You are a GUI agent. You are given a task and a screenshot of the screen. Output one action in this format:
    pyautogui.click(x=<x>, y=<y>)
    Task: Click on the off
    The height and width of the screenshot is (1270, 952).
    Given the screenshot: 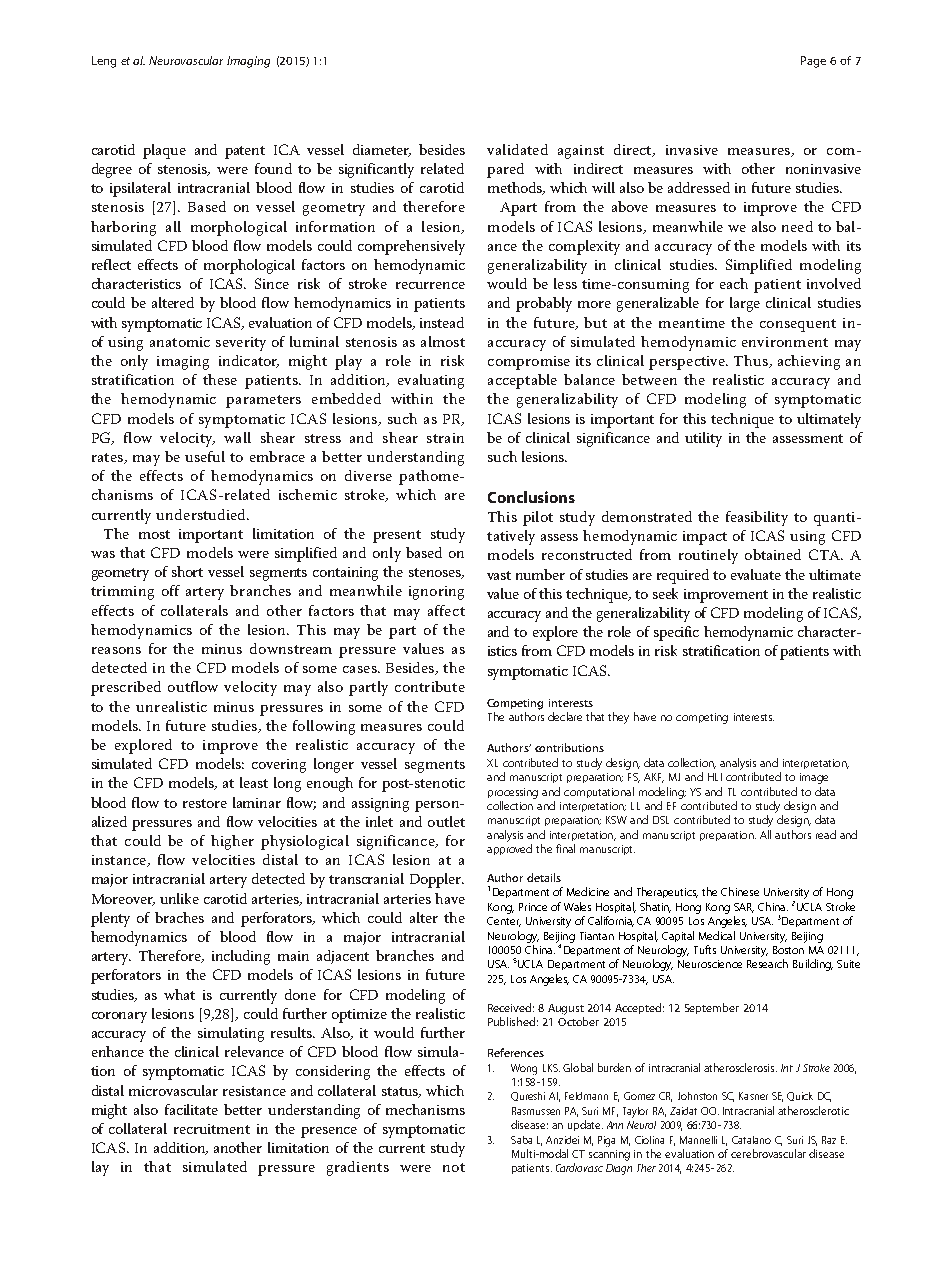 What is the action you would take?
    pyautogui.click(x=171, y=590)
